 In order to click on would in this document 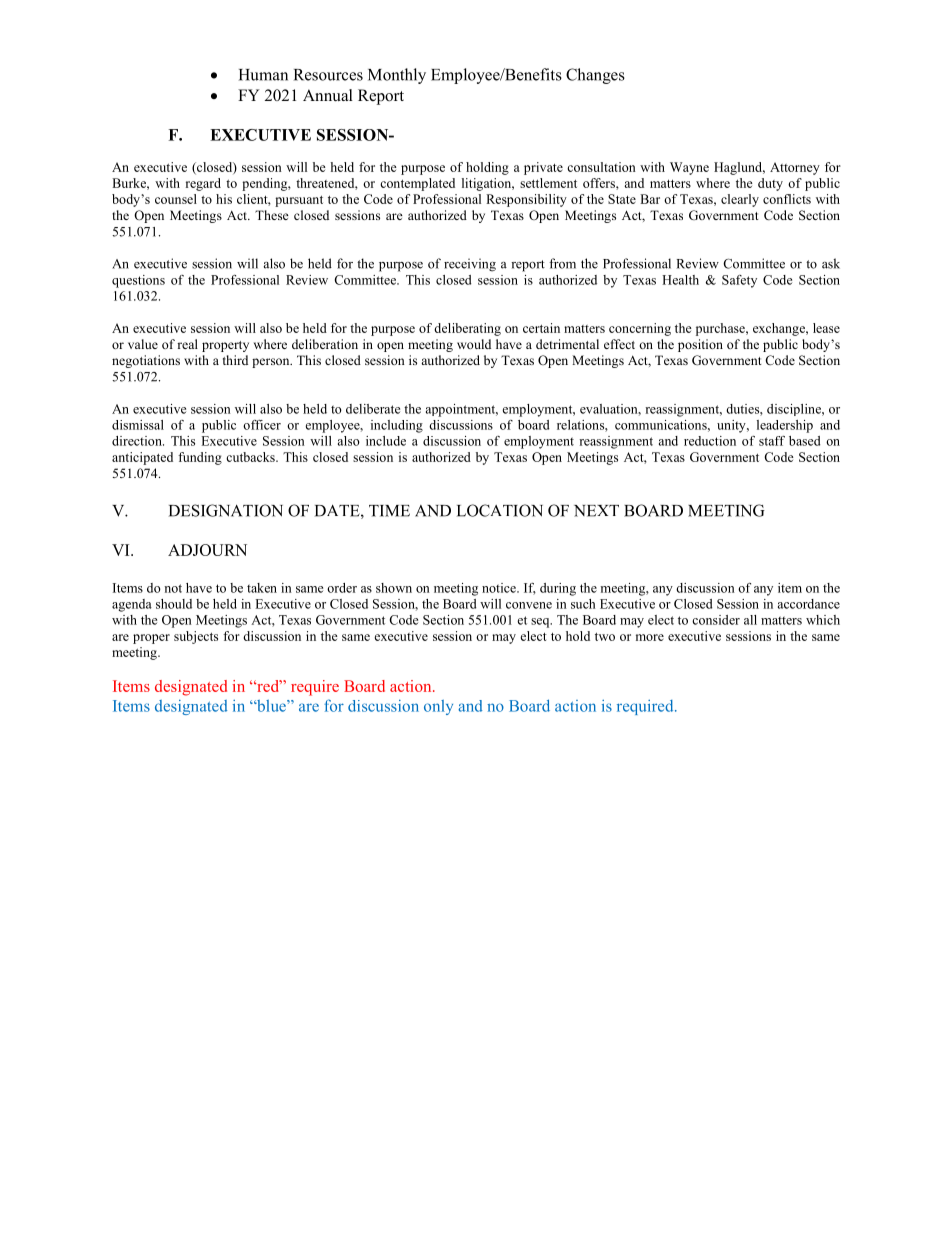, I will do `click(474, 344)`.
